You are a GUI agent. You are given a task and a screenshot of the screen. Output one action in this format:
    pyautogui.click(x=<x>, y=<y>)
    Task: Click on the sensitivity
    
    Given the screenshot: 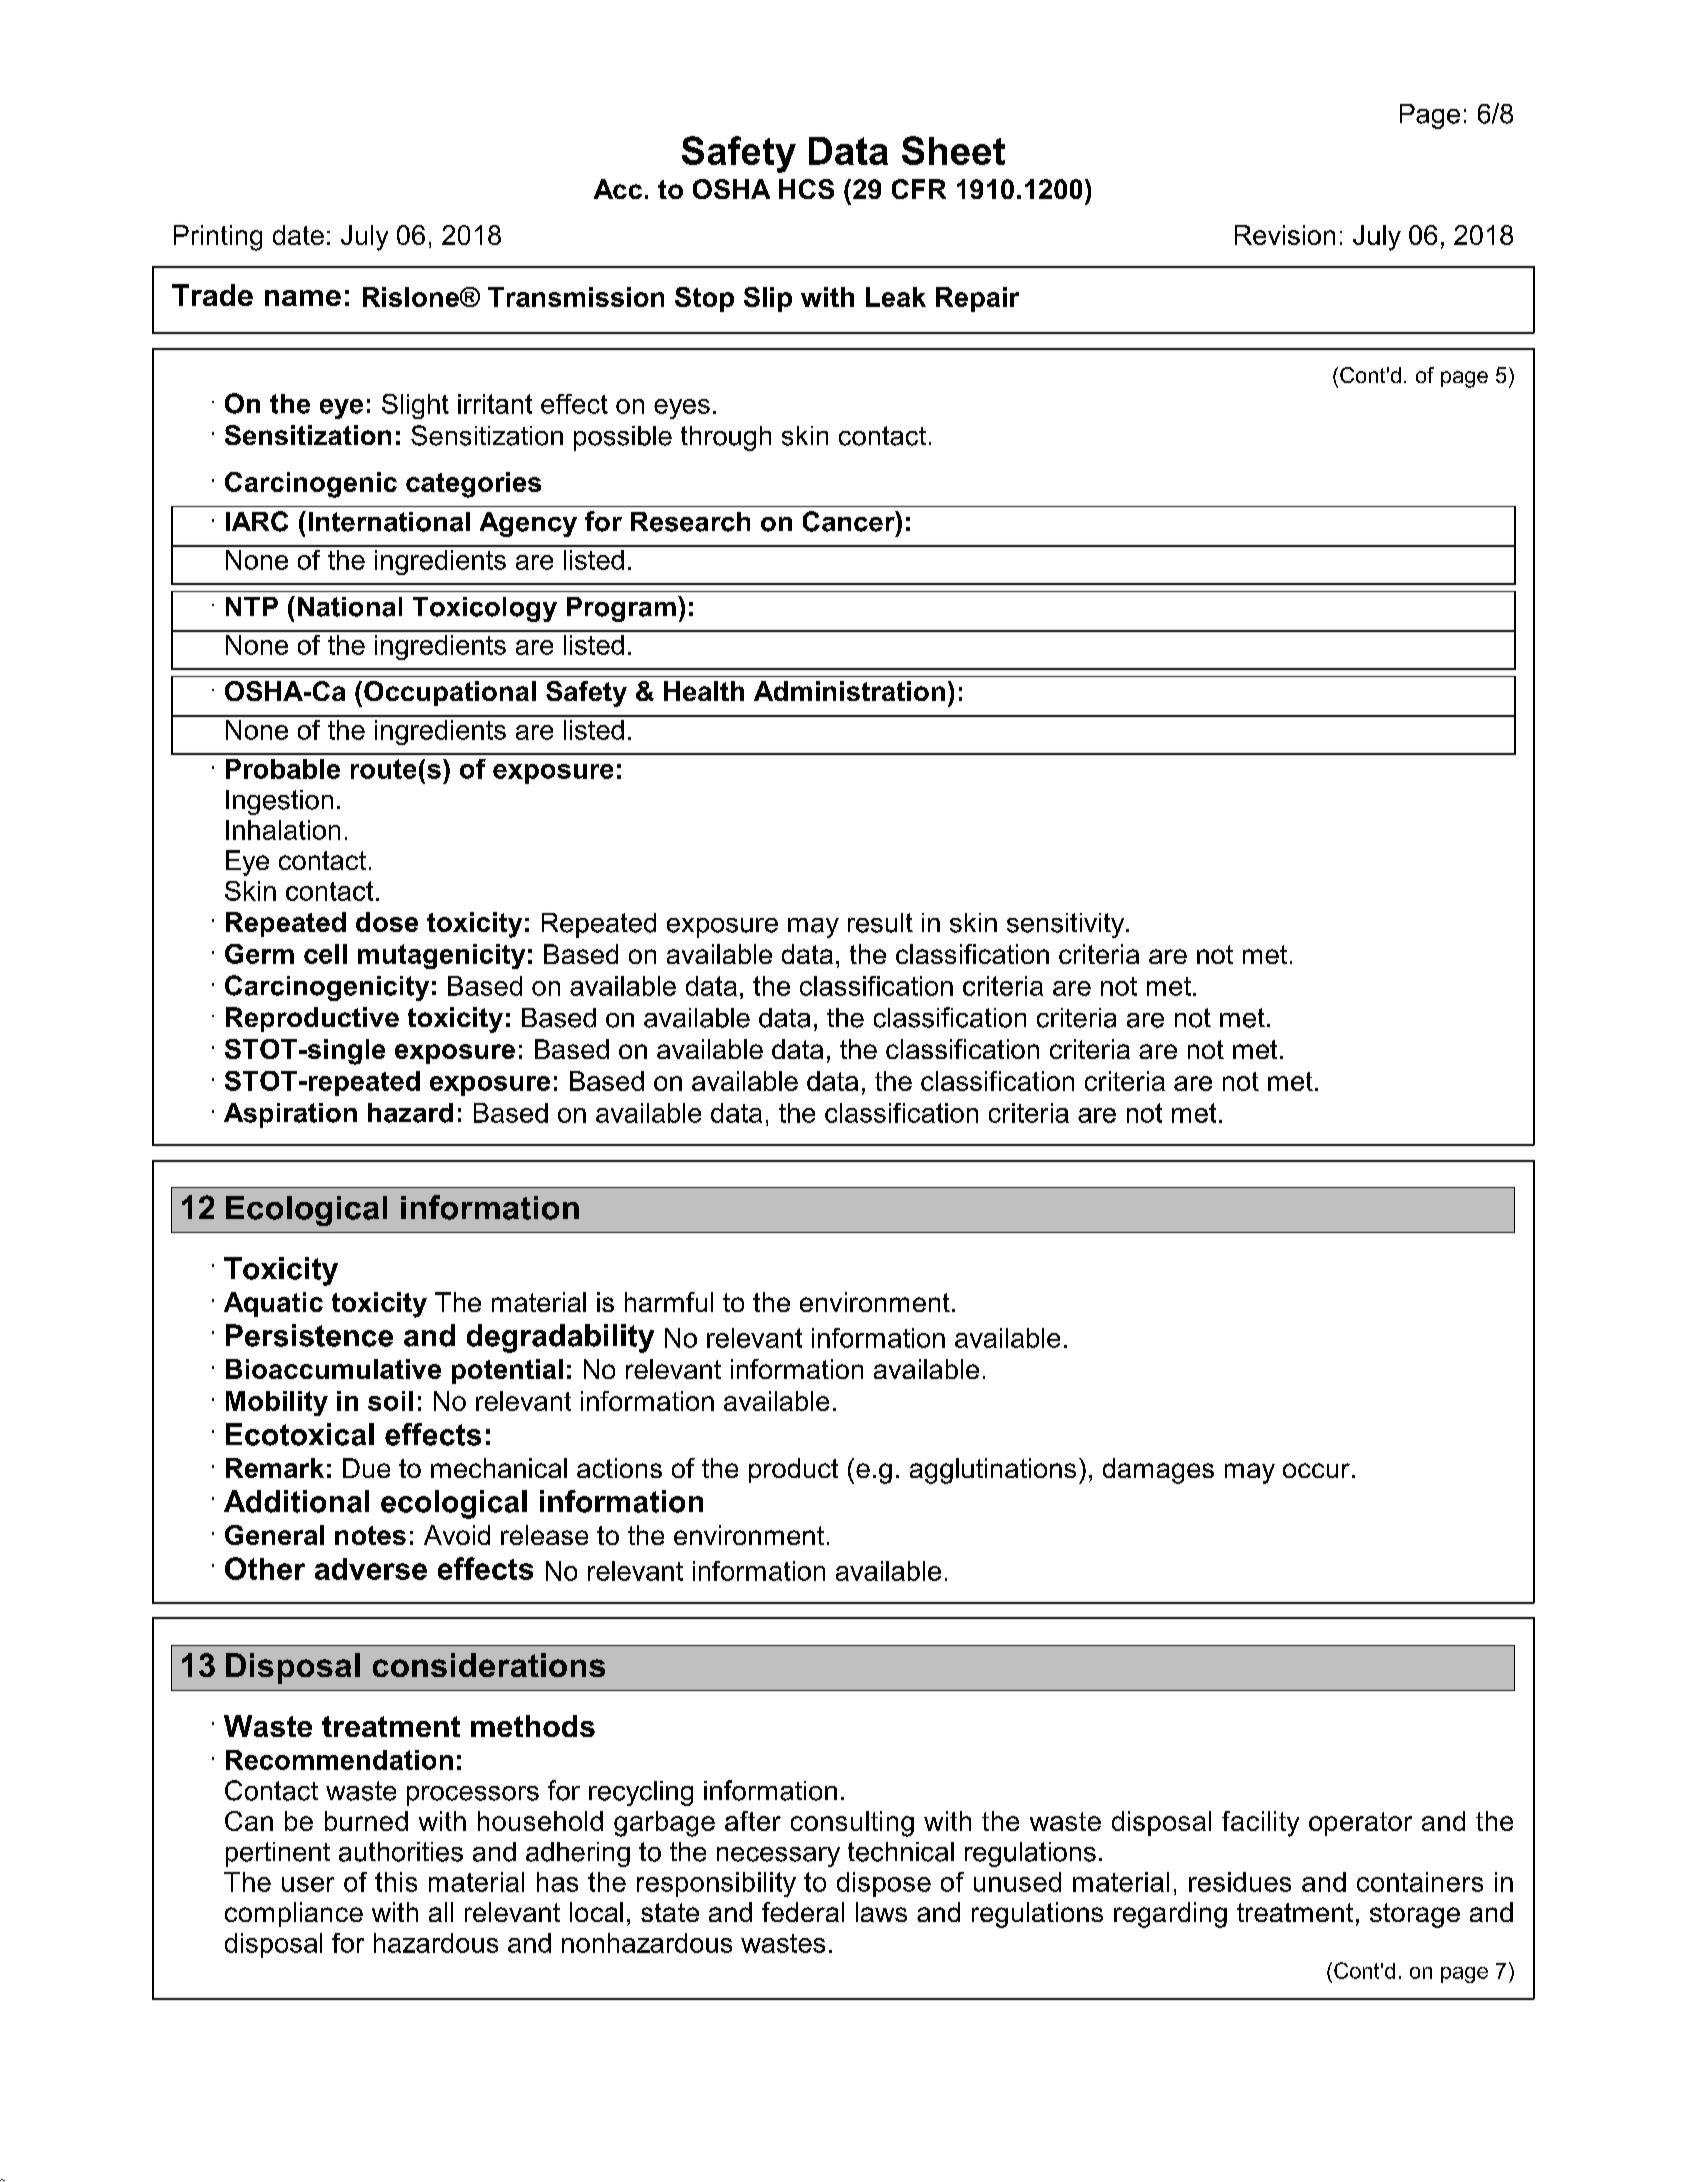 What is the action you would take?
    pyautogui.click(x=1067, y=925)
